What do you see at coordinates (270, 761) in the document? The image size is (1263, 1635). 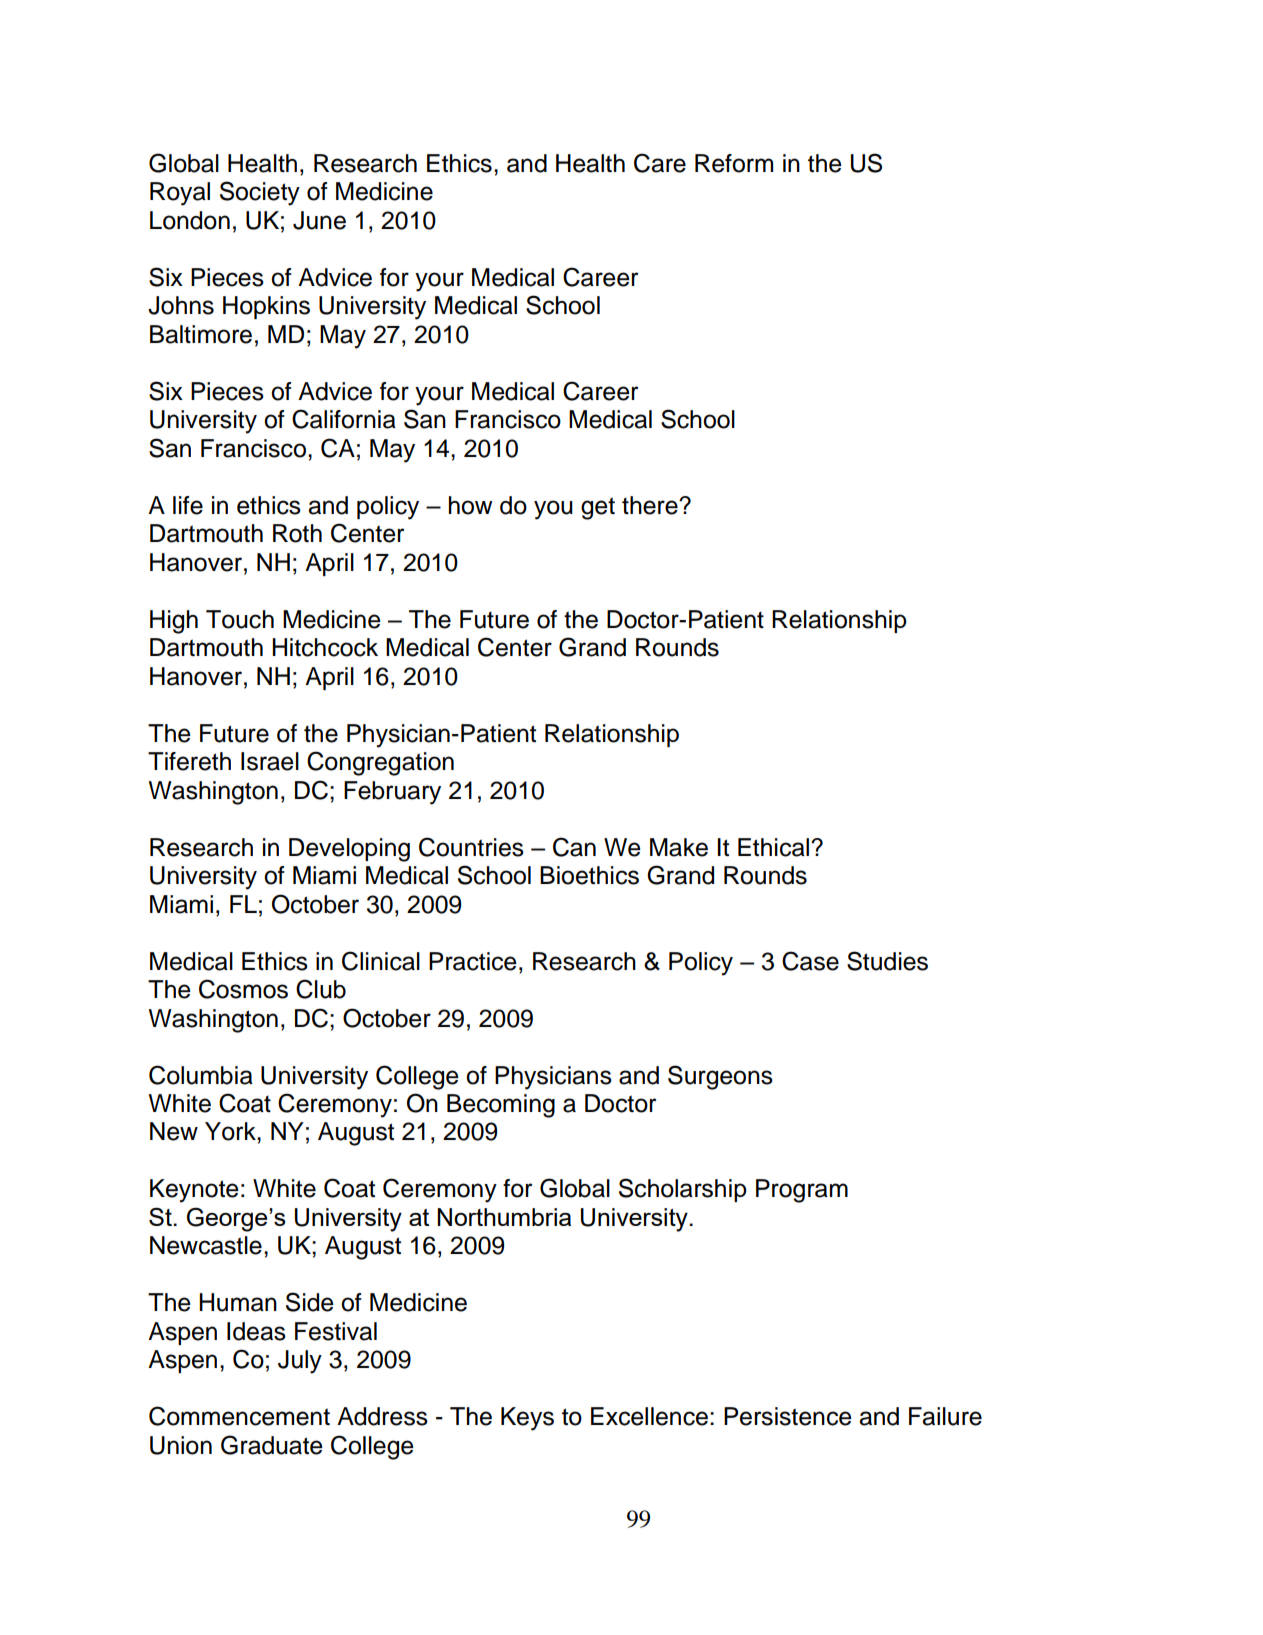 I see `Israel` at bounding box center [270, 761].
